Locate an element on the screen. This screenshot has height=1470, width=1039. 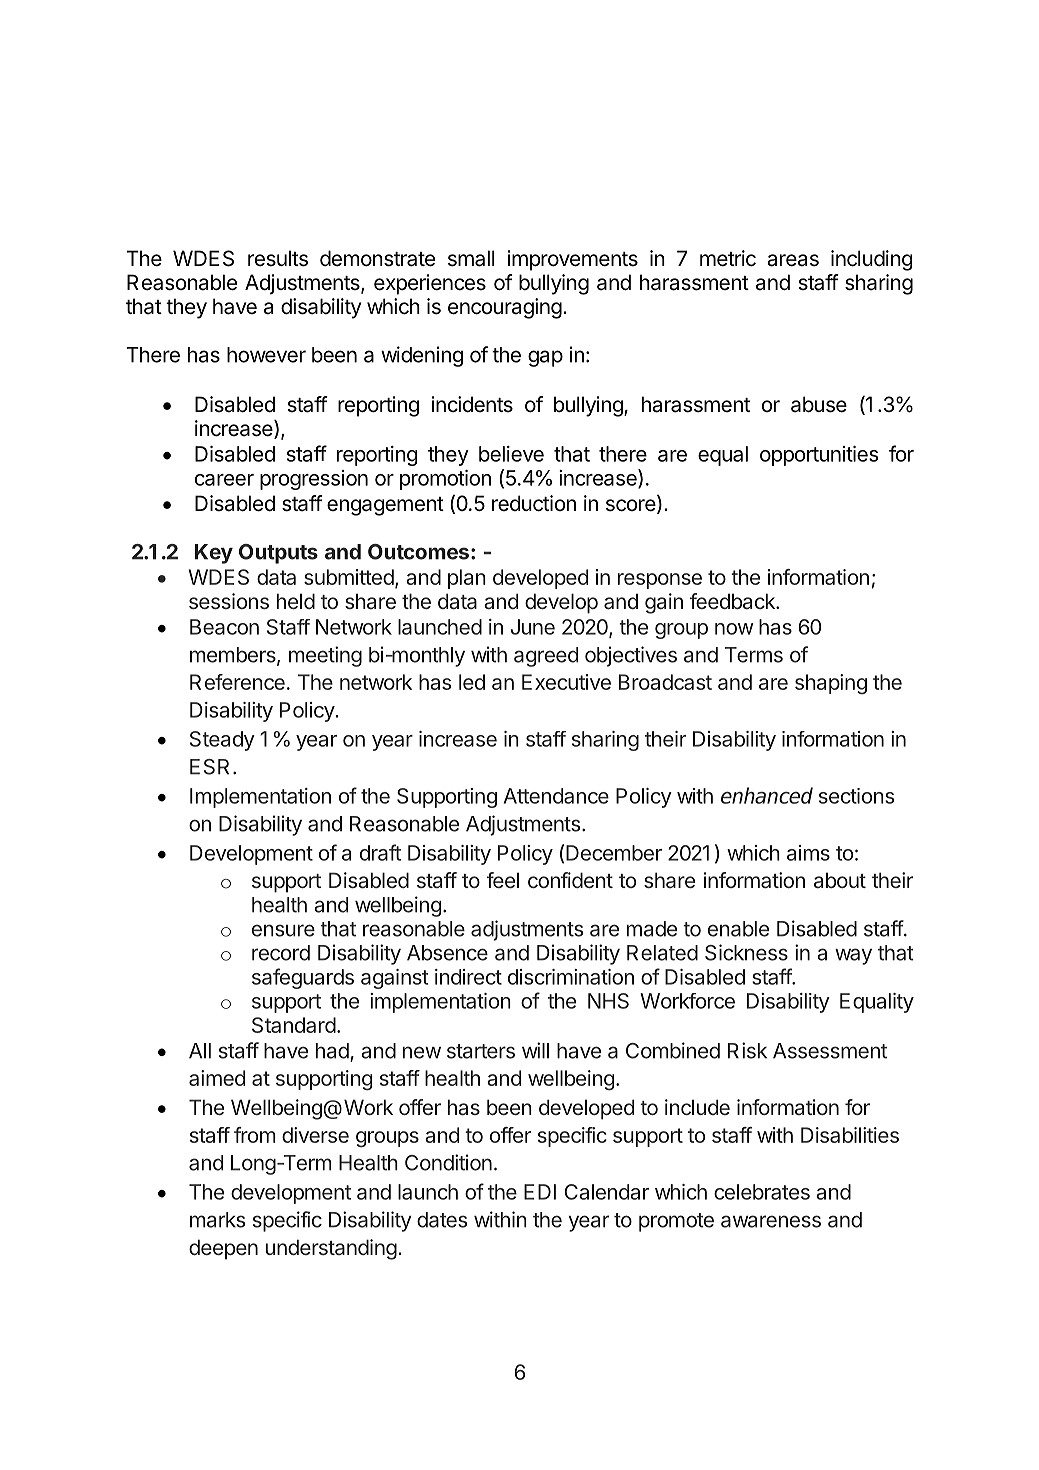
ensure is located at coordinates (283, 930).
